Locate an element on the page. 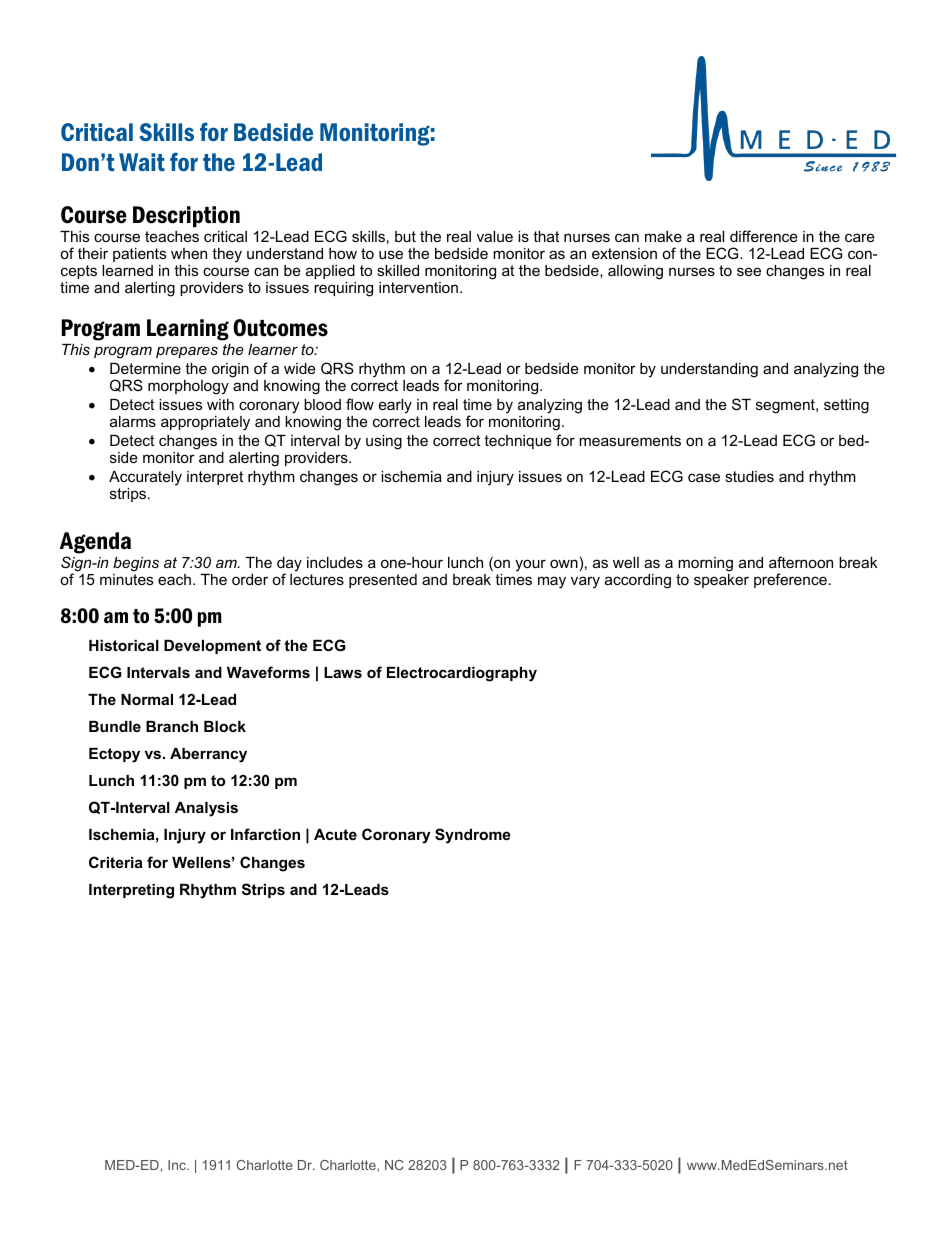 The image size is (952, 1233). appropriately is located at coordinates (205, 423).
